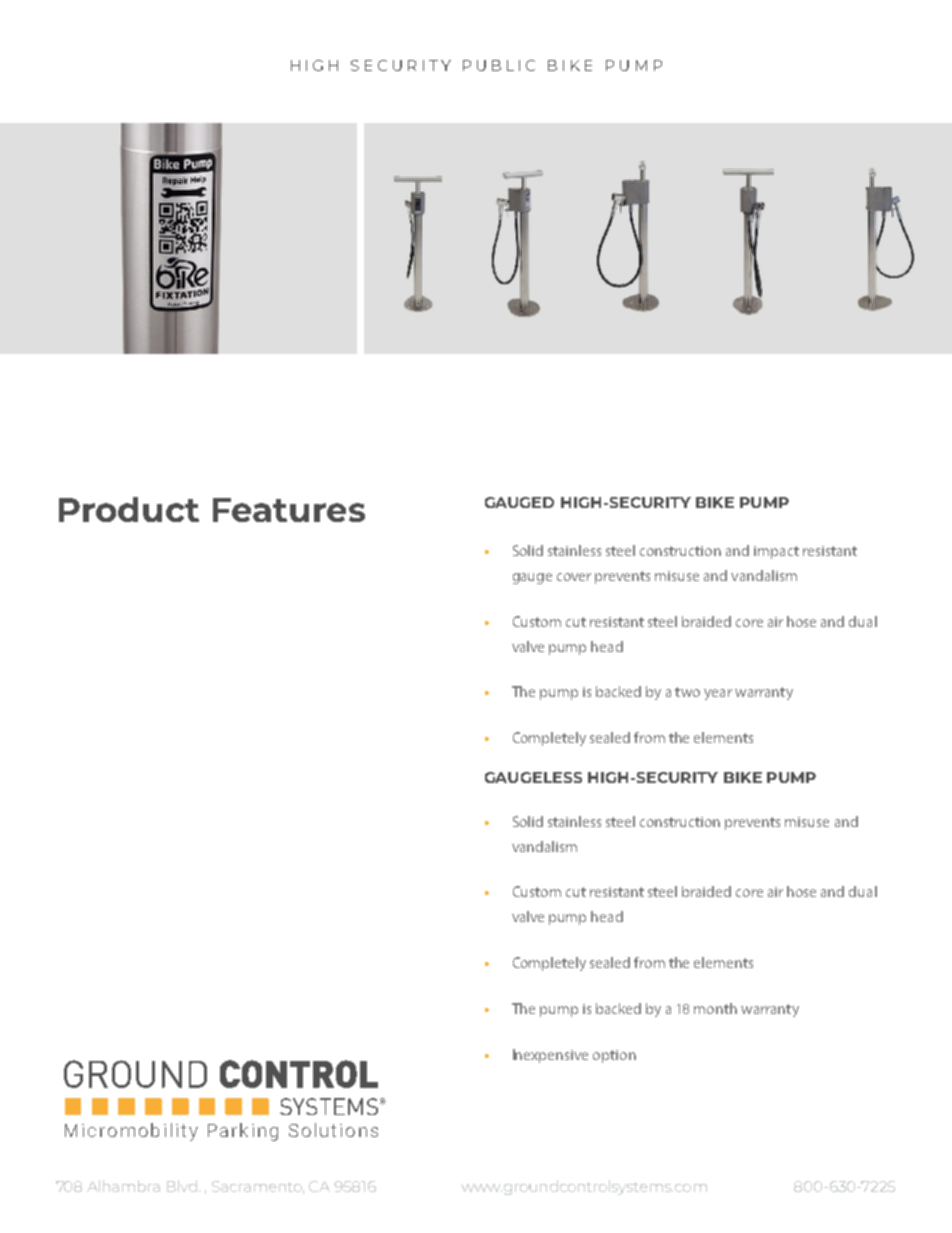 This screenshot has height=1233, width=952. Describe the element at coordinates (183, 1186) in the screenshot. I see `Blvd` at that location.
